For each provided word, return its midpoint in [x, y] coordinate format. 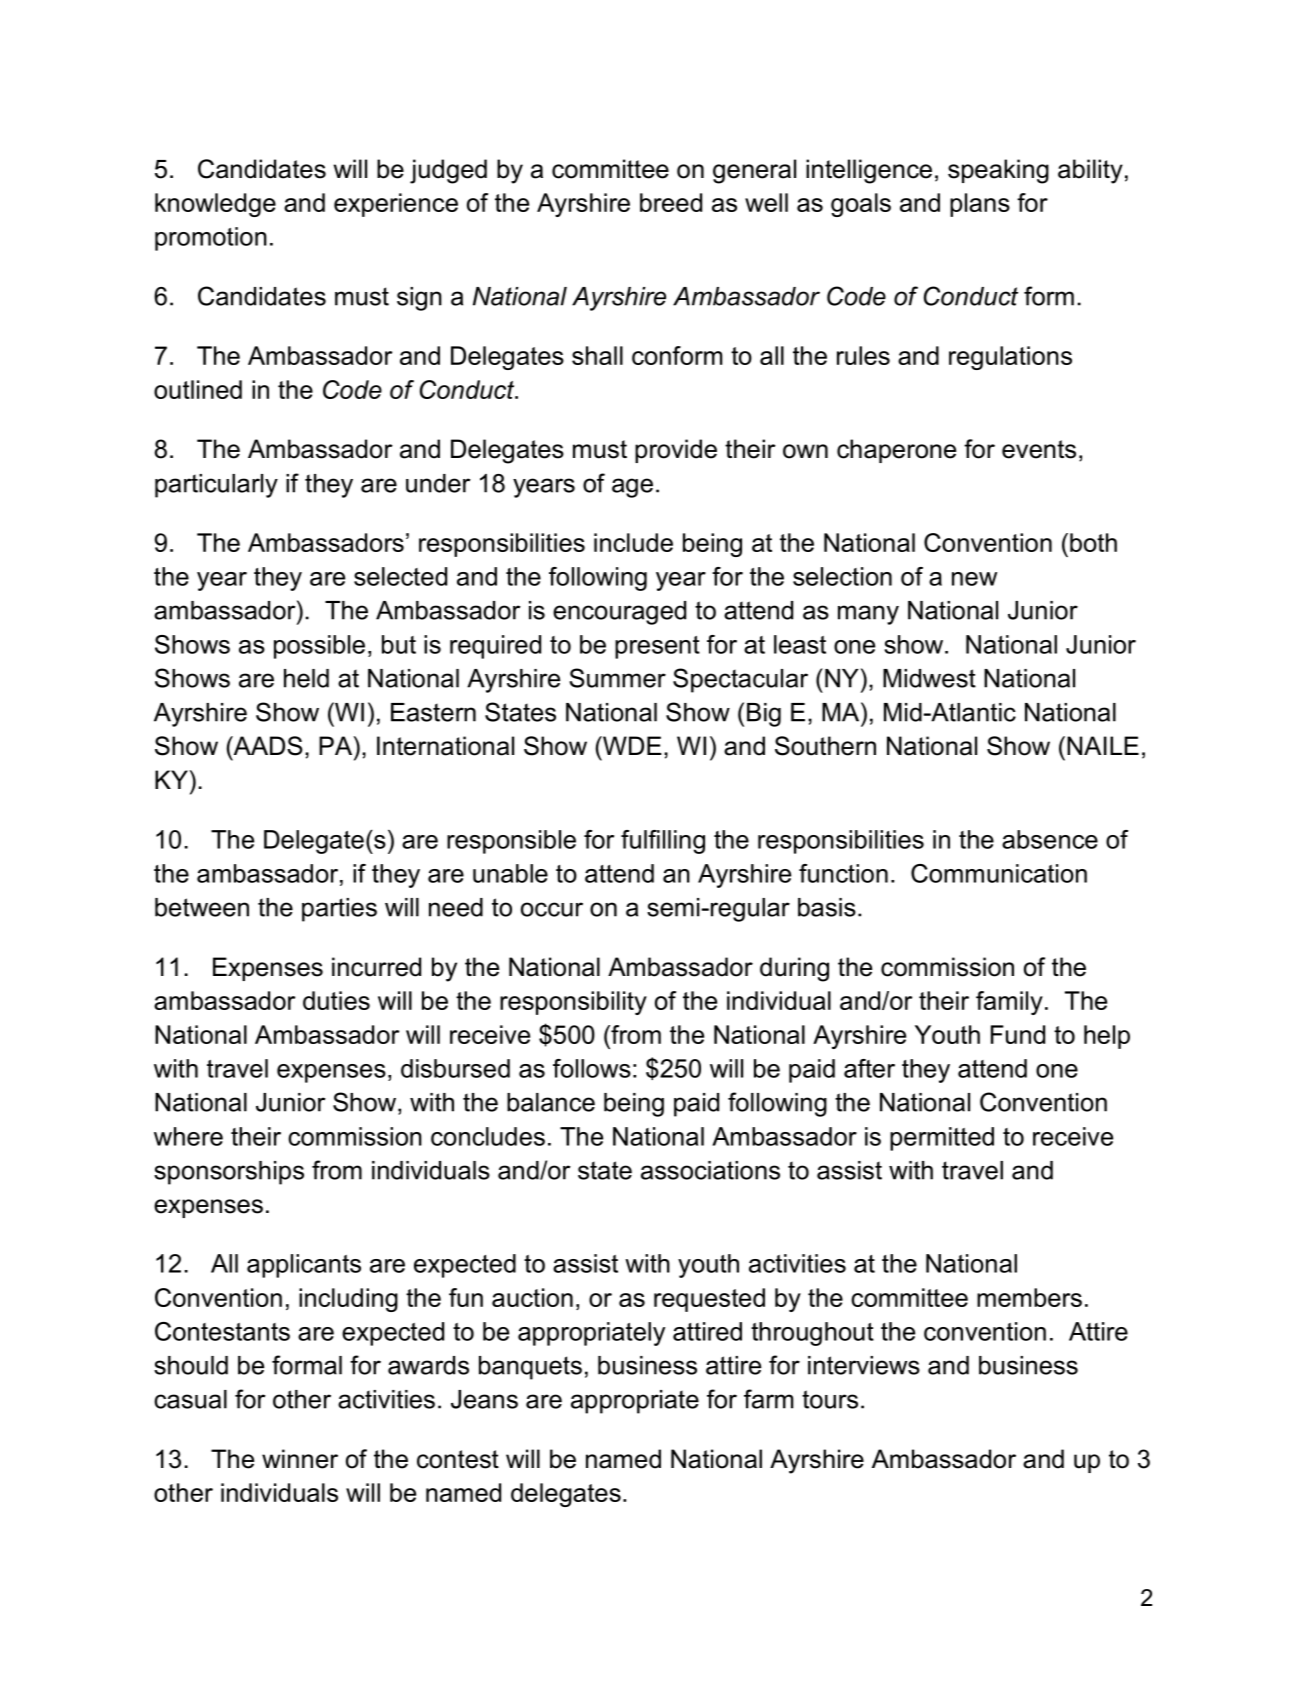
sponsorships [229, 1173]
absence [1050, 839]
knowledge [215, 205]
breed [671, 202]
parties [339, 910]
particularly [216, 486]
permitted [942, 1139]
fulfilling [663, 842]
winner [300, 1459]
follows [592, 1068]
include [633, 542]
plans [980, 205]
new [974, 579]
